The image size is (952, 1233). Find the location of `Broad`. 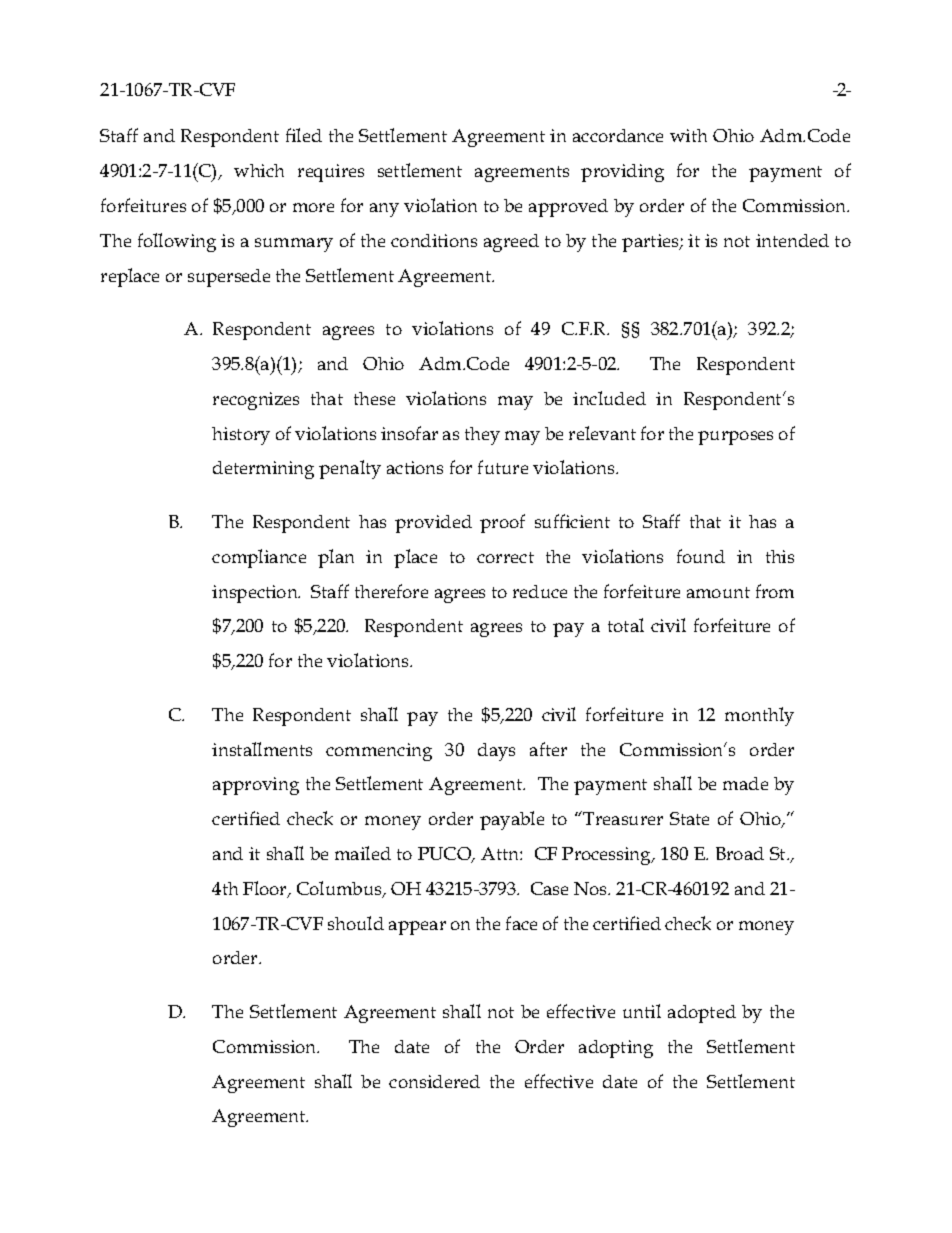

Broad is located at coordinates (740, 853).
